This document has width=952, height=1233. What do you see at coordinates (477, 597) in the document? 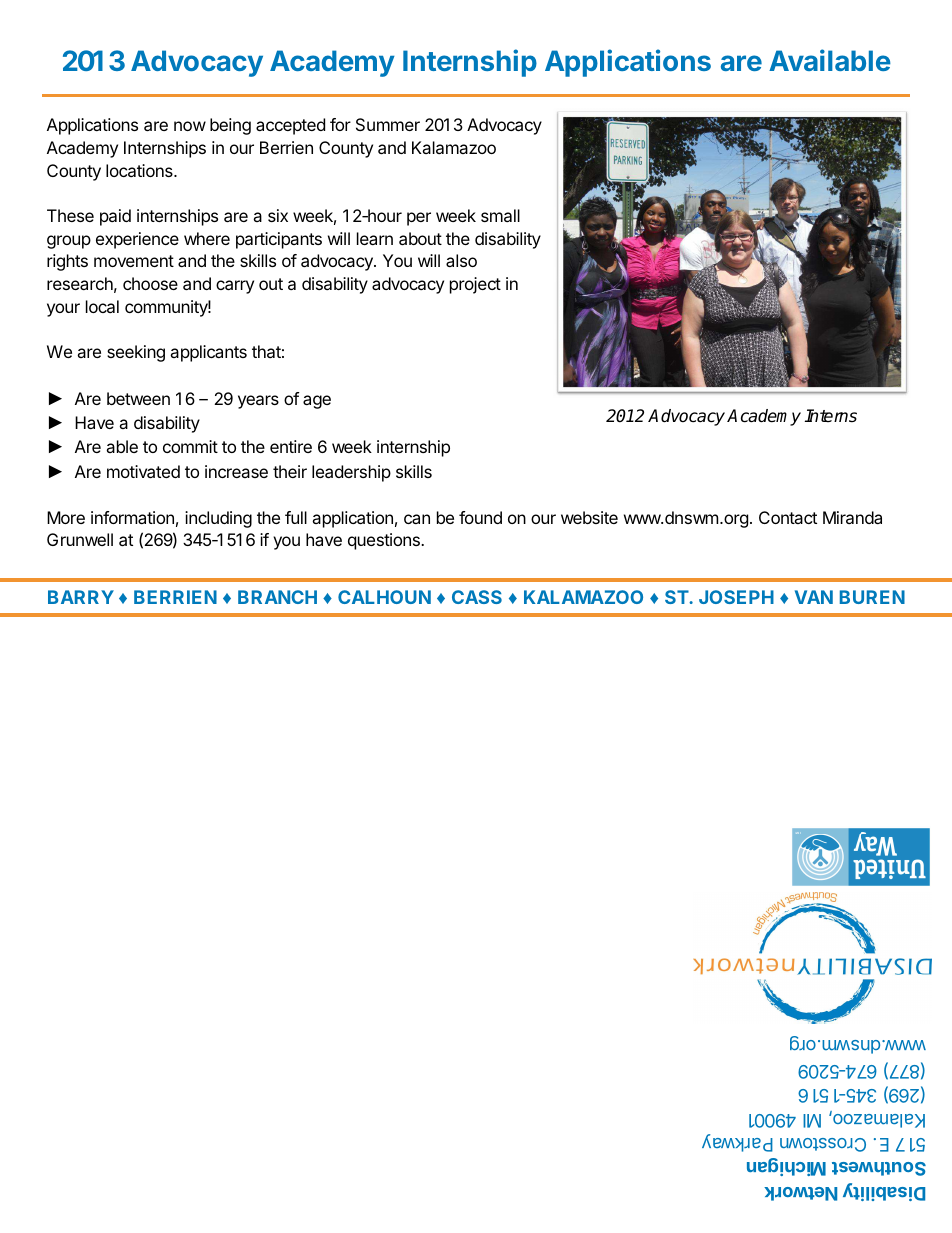
I see `CASS` at bounding box center [477, 597].
